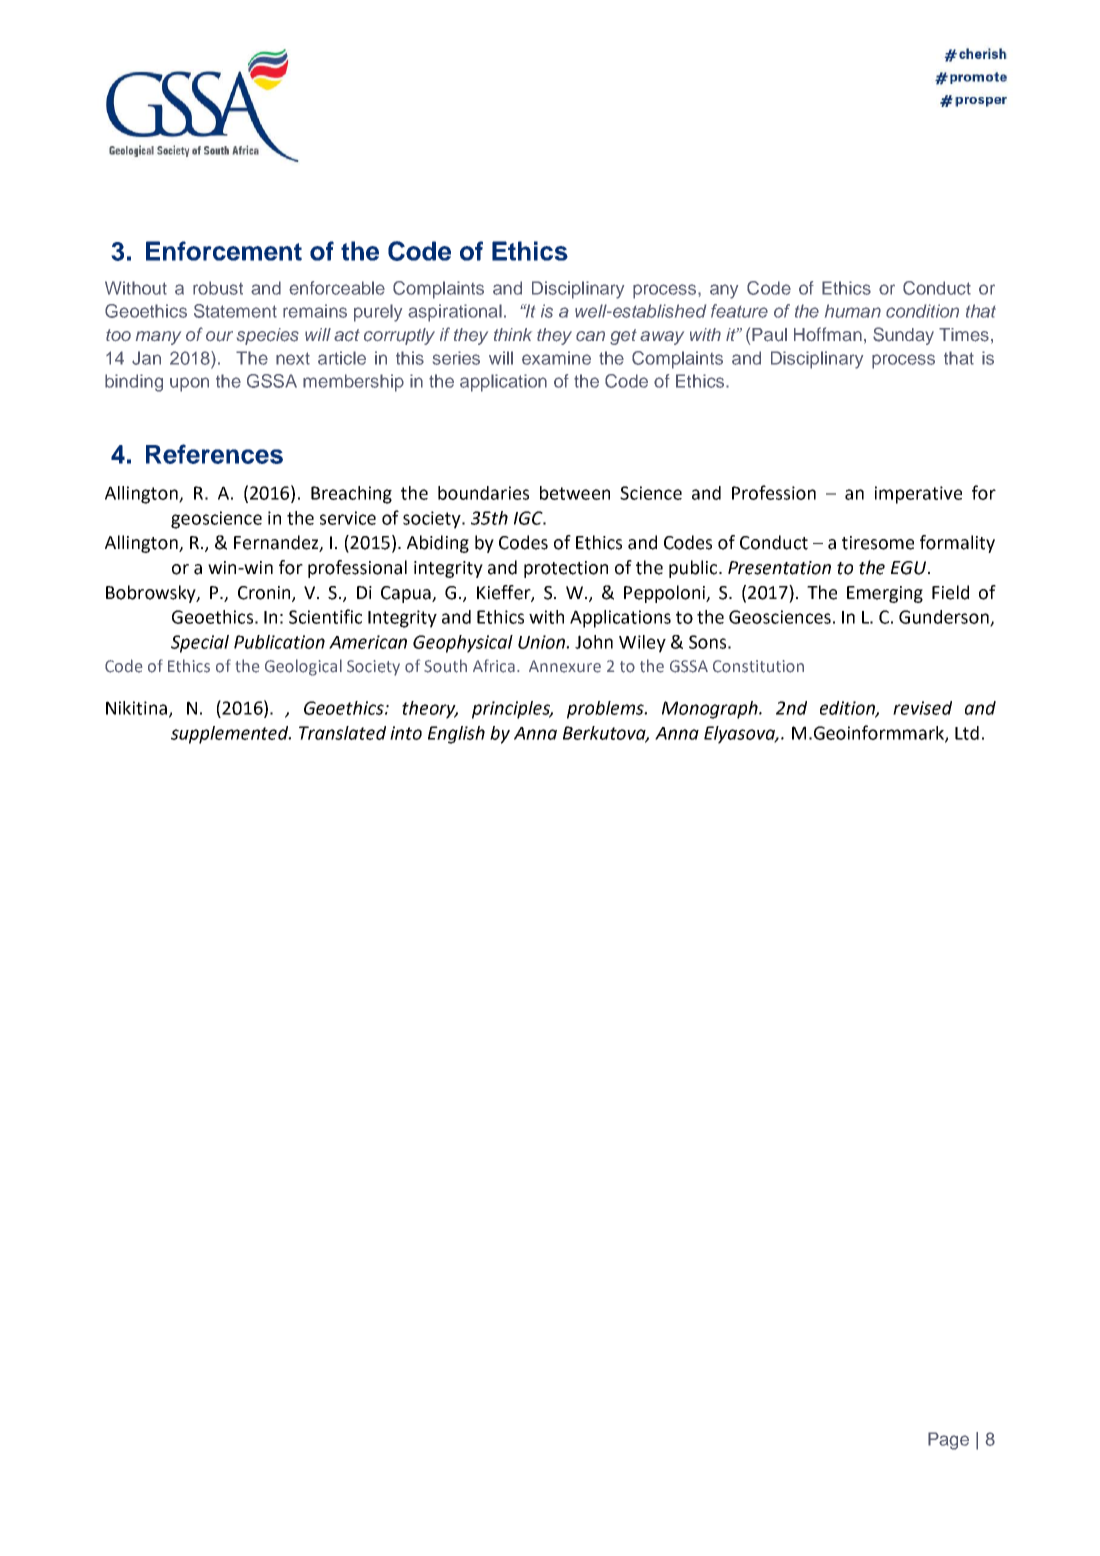 The image size is (1100, 1556). Describe the element at coordinates (218, 288) in the document. I see `robust` at that location.
